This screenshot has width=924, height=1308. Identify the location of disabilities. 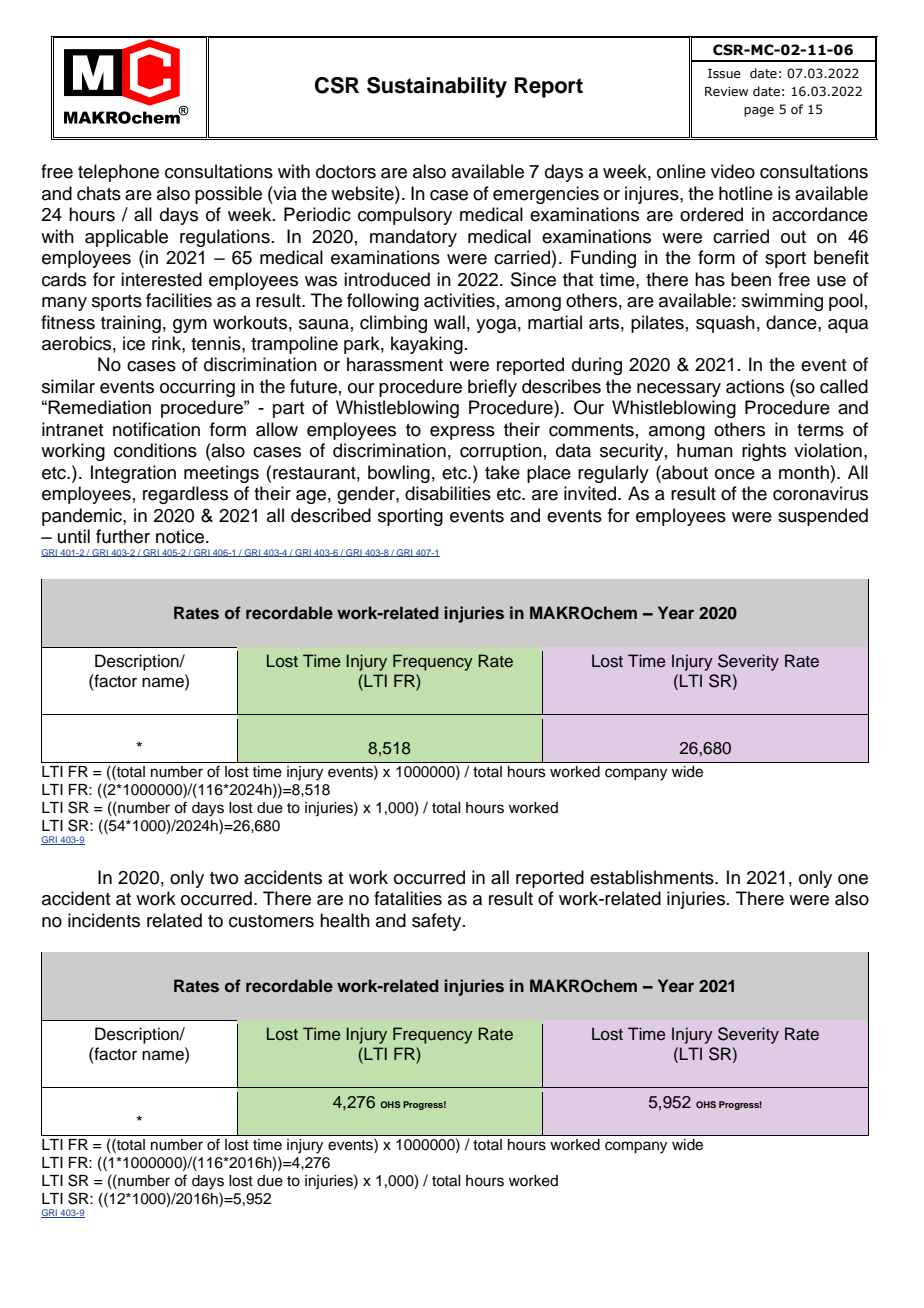
(448, 493).
